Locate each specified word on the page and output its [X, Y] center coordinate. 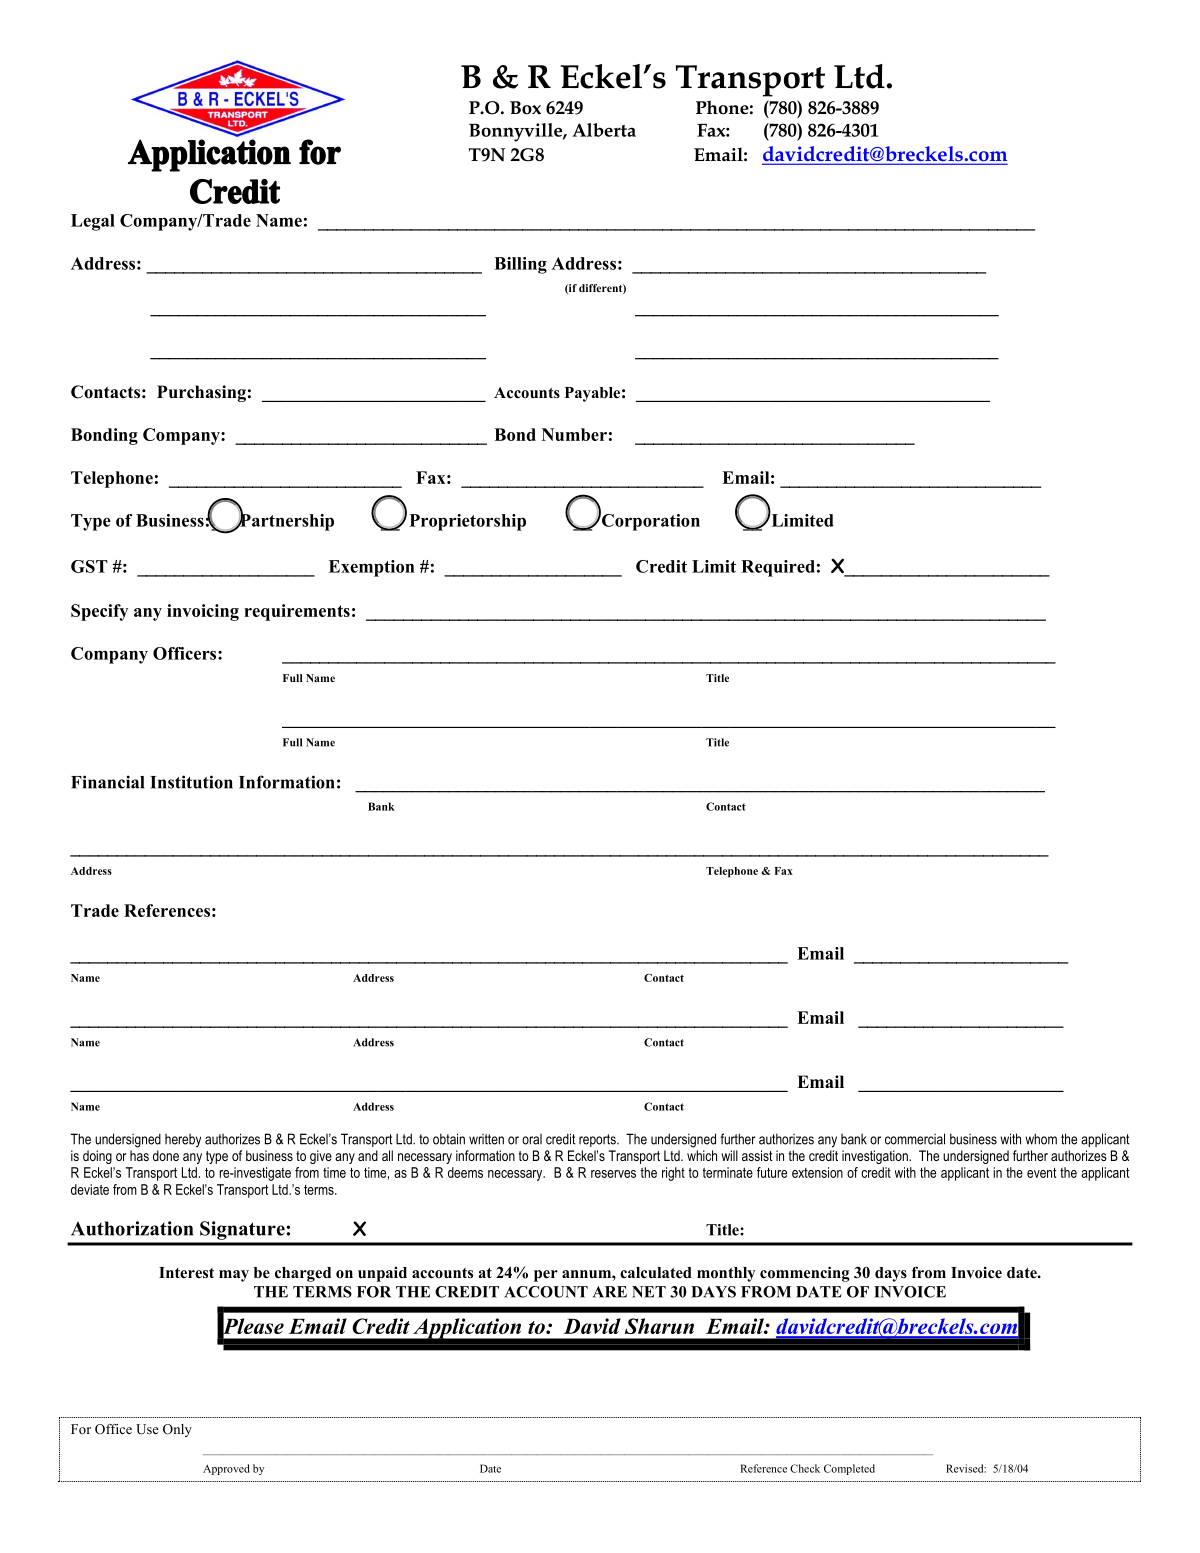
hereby [183, 1141]
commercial [915, 1139]
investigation [876, 1157]
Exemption [372, 568]
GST [89, 566]
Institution [191, 782]
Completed [849, 1469]
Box [525, 108]
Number [574, 434]
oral [532, 1139]
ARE [610, 1292]
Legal [93, 222]
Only [177, 1430]
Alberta [604, 130]
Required [778, 568]
